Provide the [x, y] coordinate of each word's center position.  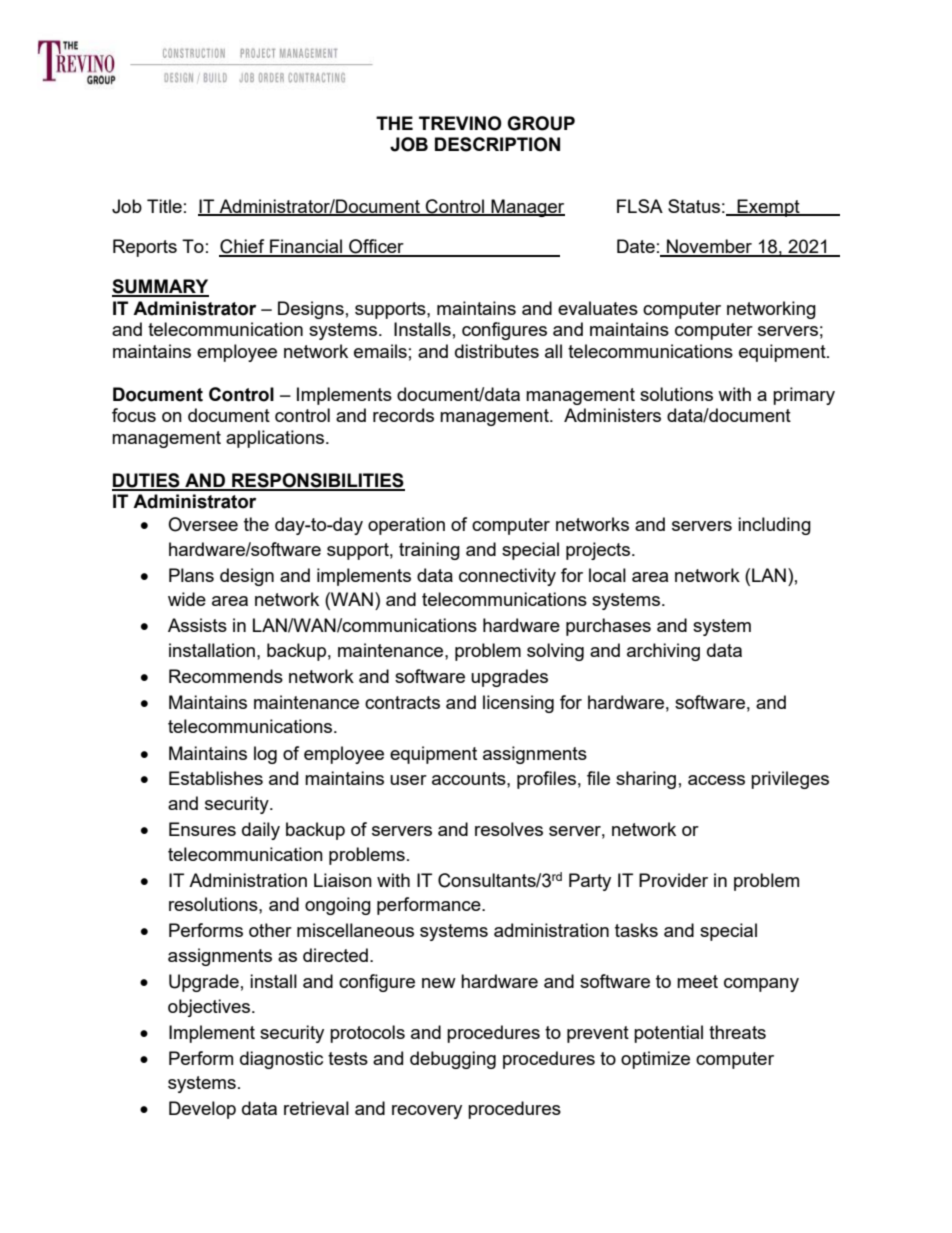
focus [134, 415]
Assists [197, 625]
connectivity [507, 577]
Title [164, 206]
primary [804, 396]
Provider [673, 880]
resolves [509, 829]
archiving [663, 652]
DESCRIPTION [497, 144]
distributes [497, 351]
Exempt [768, 208]
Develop [202, 1110]
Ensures [202, 829]
